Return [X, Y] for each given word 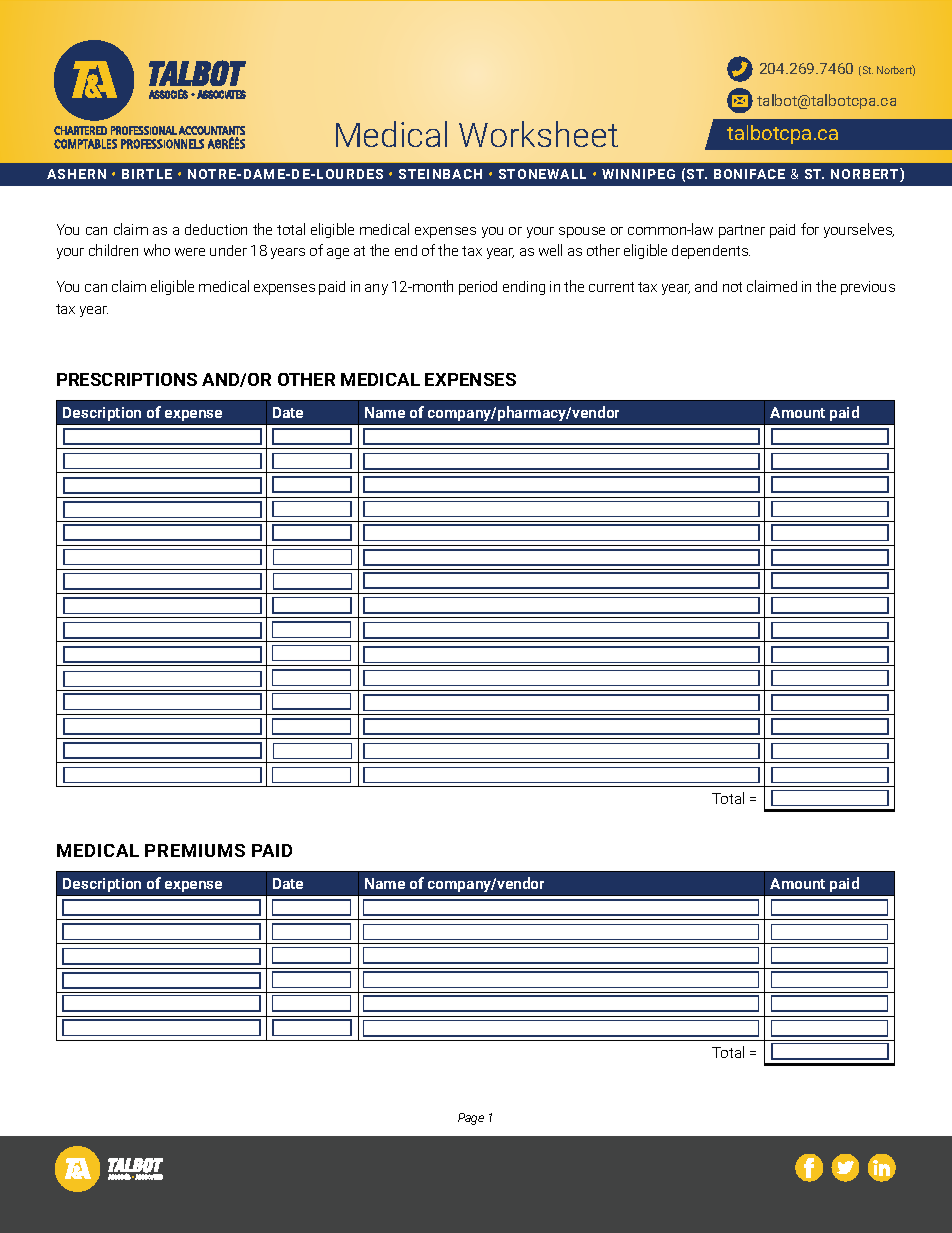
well [550, 250]
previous [868, 288]
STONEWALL [542, 174]
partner [742, 231]
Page [471, 1119]
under [228, 250]
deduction [216, 229]
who [157, 250]
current [611, 287]
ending [524, 288]
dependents [711, 252]
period [478, 288]
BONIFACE [749, 174]
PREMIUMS [195, 850]
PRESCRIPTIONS [127, 379]
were [190, 252]
